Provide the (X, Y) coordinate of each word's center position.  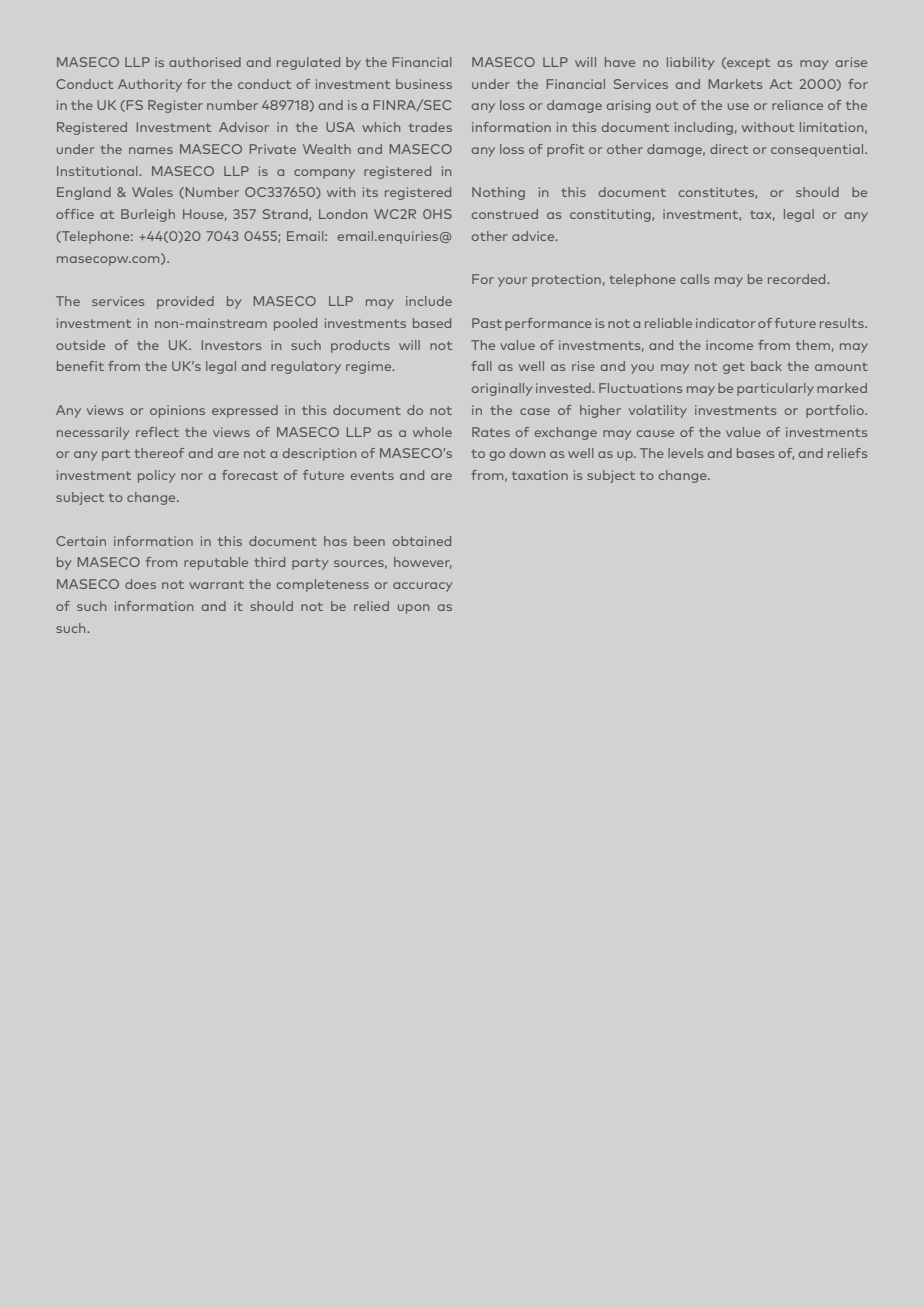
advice (534, 236)
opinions (177, 411)
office (75, 214)
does (140, 584)
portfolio (836, 411)
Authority (150, 85)
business (424, 84)
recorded (798, 279)
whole (432, 432)
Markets (735, 84)
